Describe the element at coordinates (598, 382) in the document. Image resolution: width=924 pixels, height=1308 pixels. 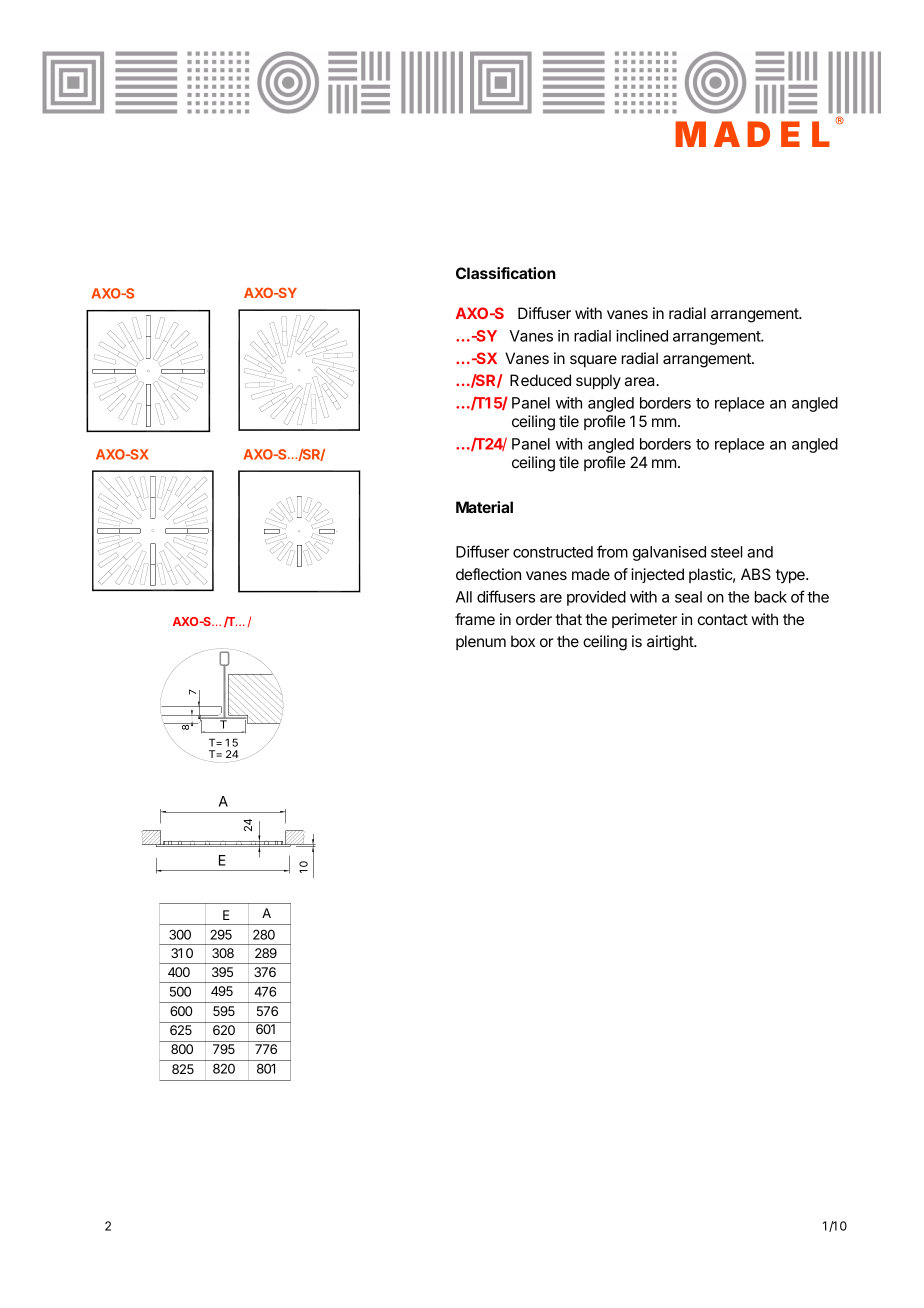
I see `supply` at that location.
